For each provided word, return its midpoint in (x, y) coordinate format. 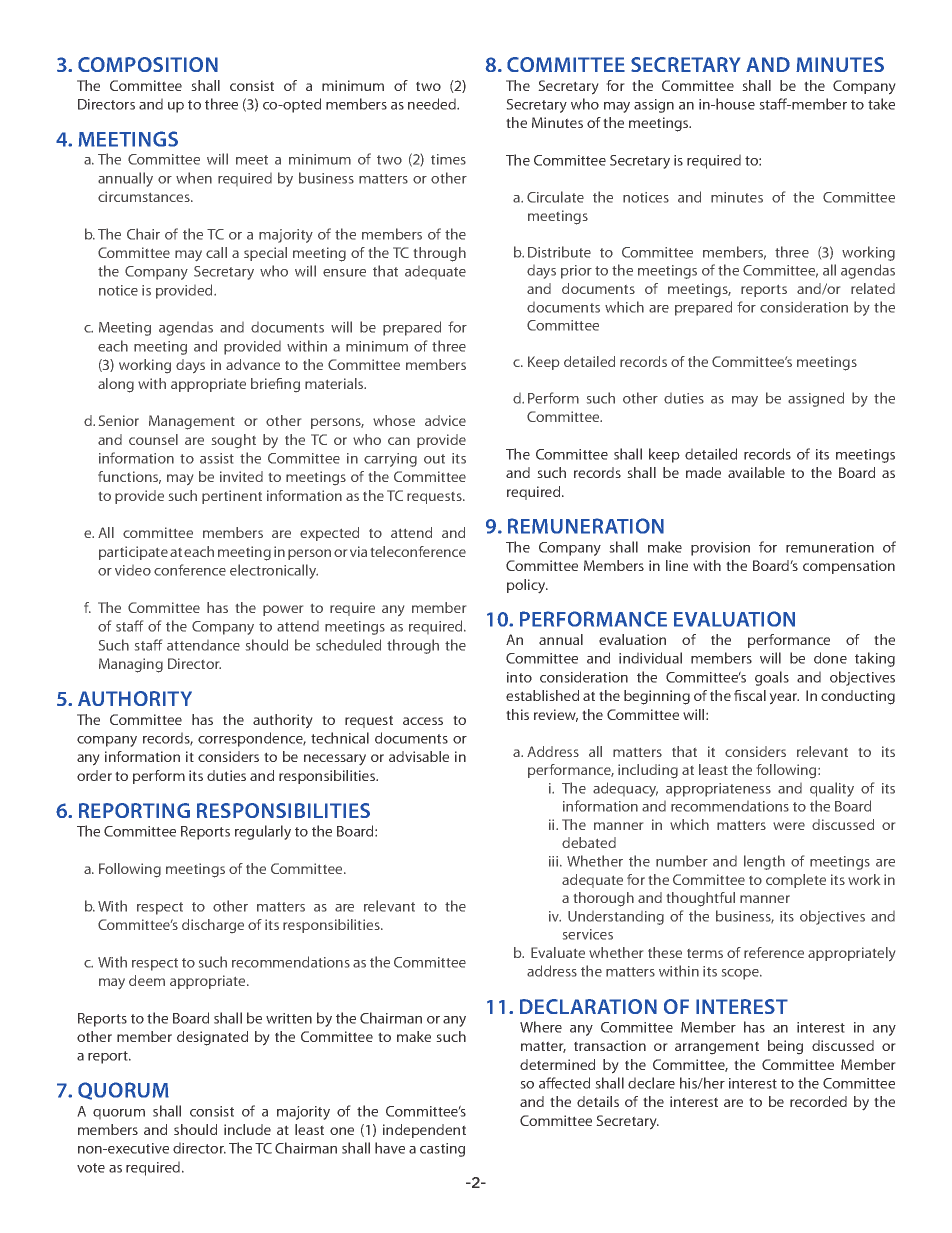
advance (253, 364)
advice (445, 420)
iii (555, 861)
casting (442, 1150)
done (830, 658)
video (133, 570)
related (873, 288)
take (881, 104)
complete (796, 881)
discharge (213, 926)
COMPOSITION (148, 64)
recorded (818, 1101)
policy (527, 586)
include (247, 1129)
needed (433, 104)
